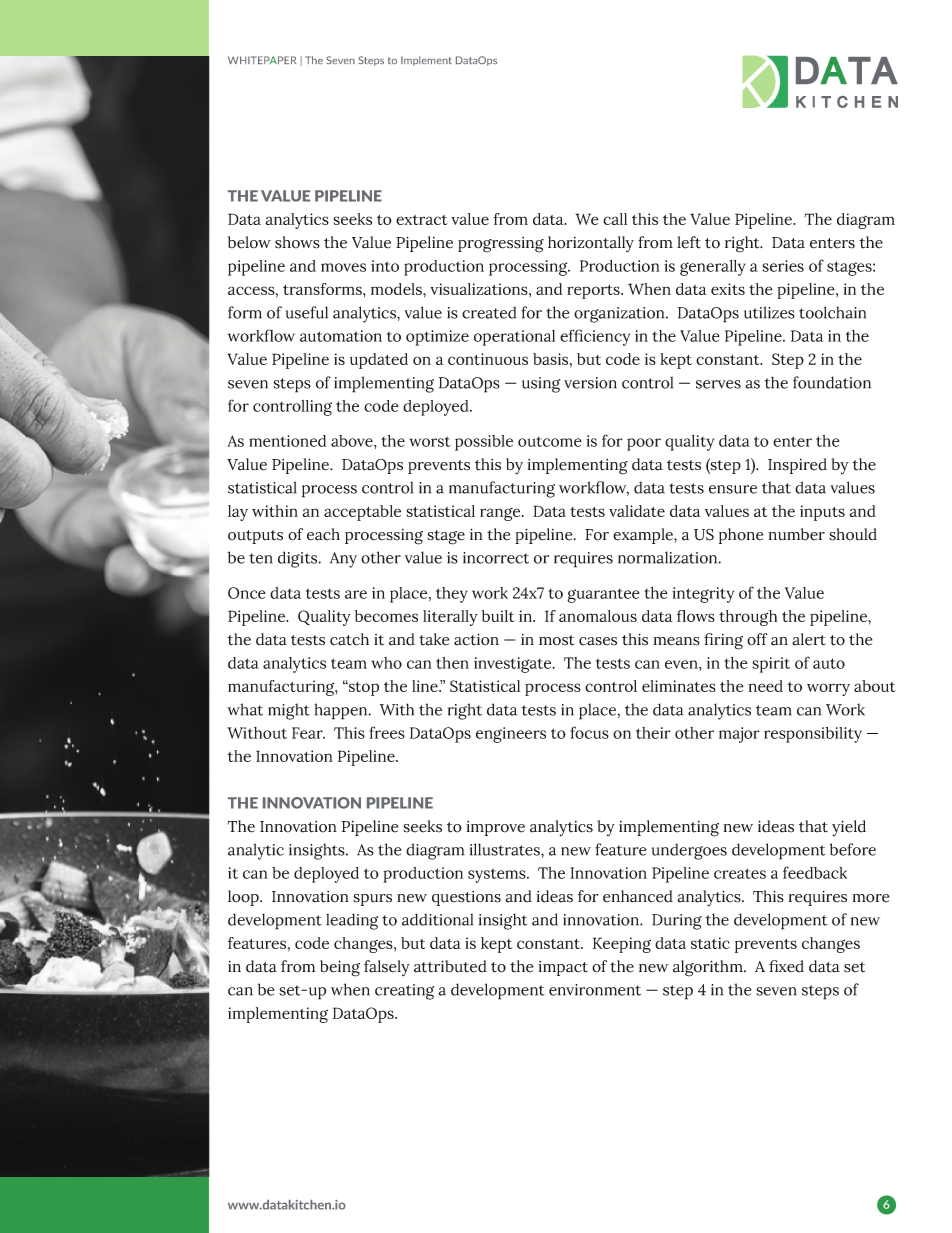 The width and height of the screenshot is (952, 1233). What do you see at coordinates (262, 60) in the screenshot?
I see `WHITEPAPER` at bounding box center [262, 60].
